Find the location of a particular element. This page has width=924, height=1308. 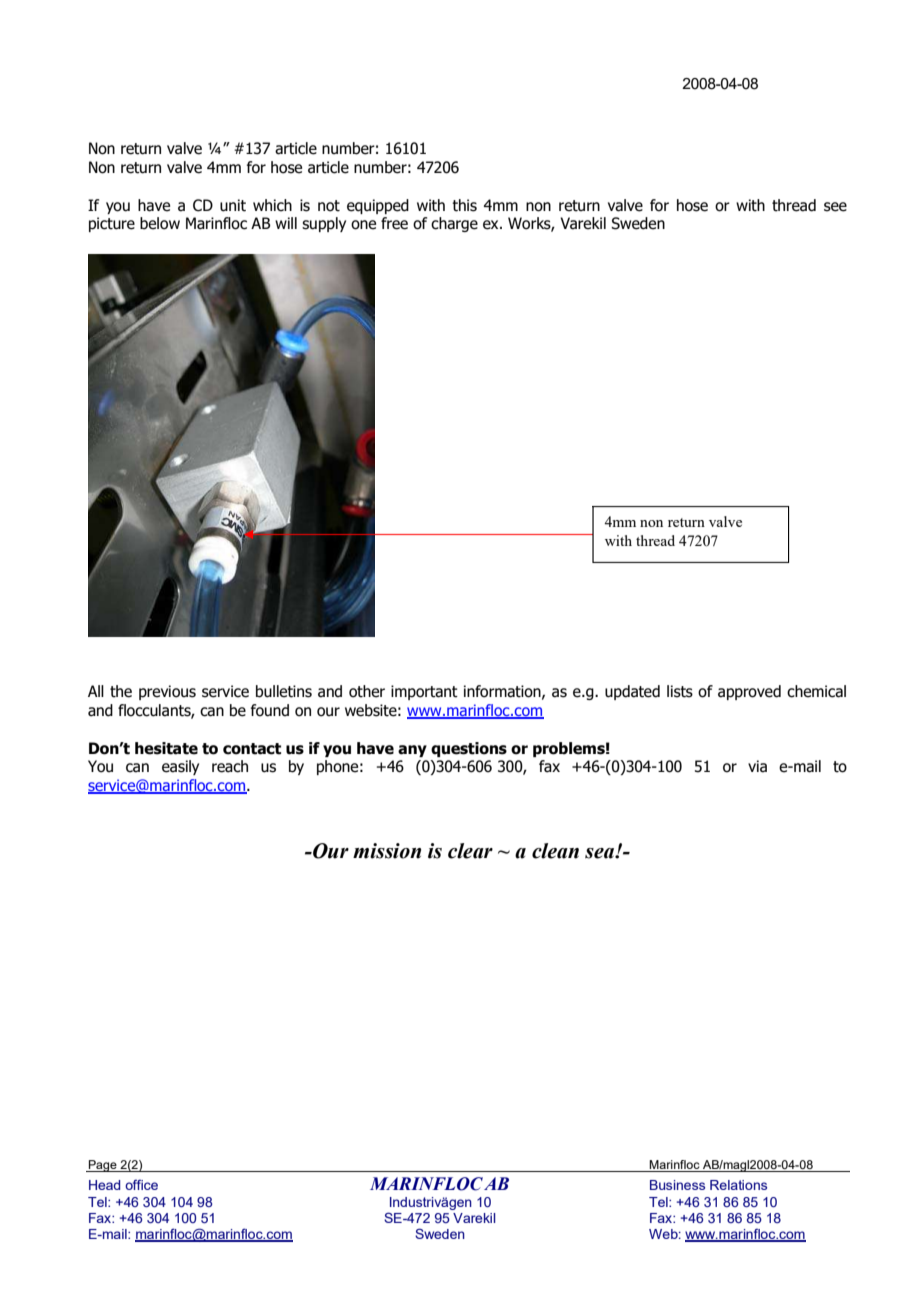

office is located at coordinates (141, 1184).
